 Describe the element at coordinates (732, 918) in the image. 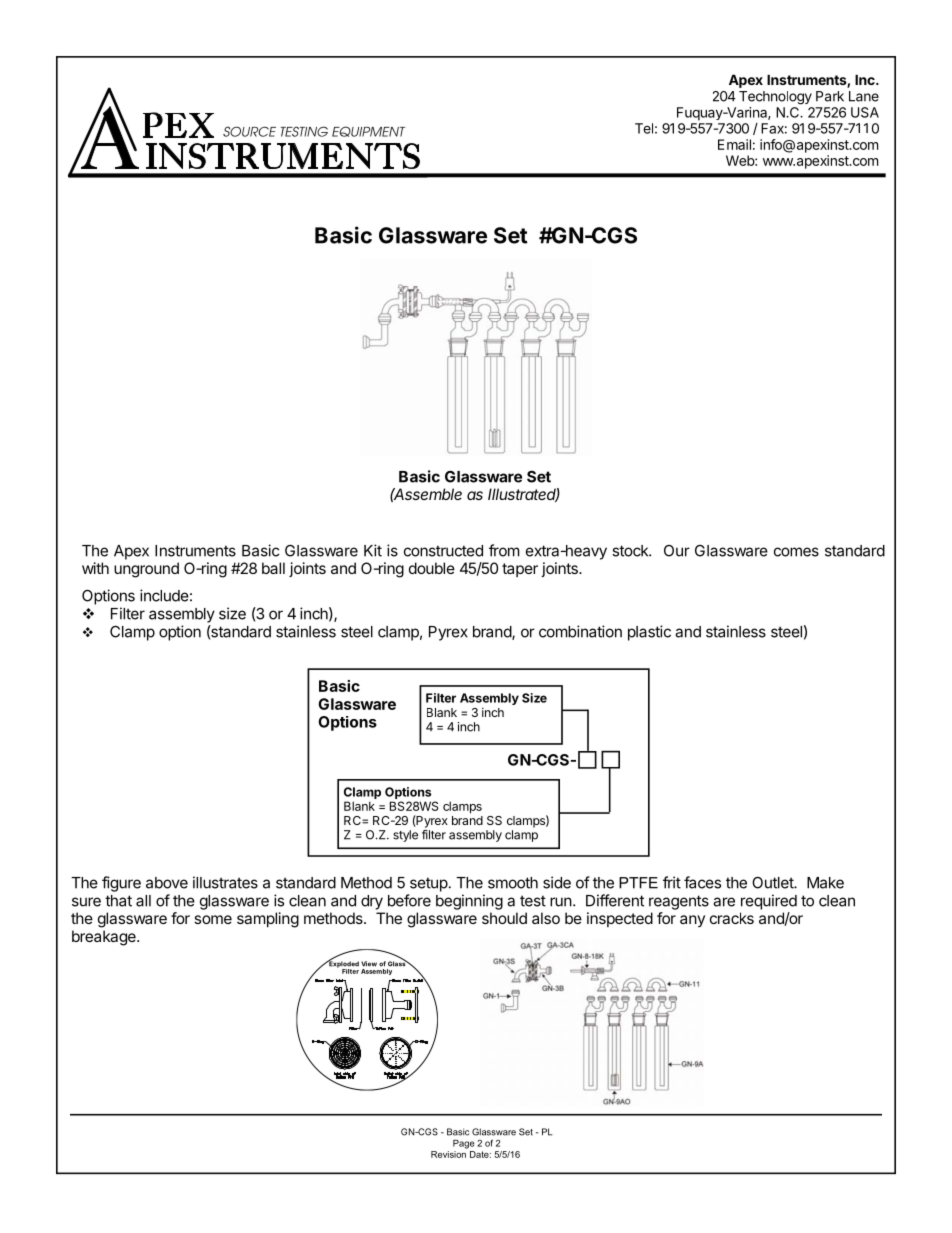

I see `cracks` at that location.
